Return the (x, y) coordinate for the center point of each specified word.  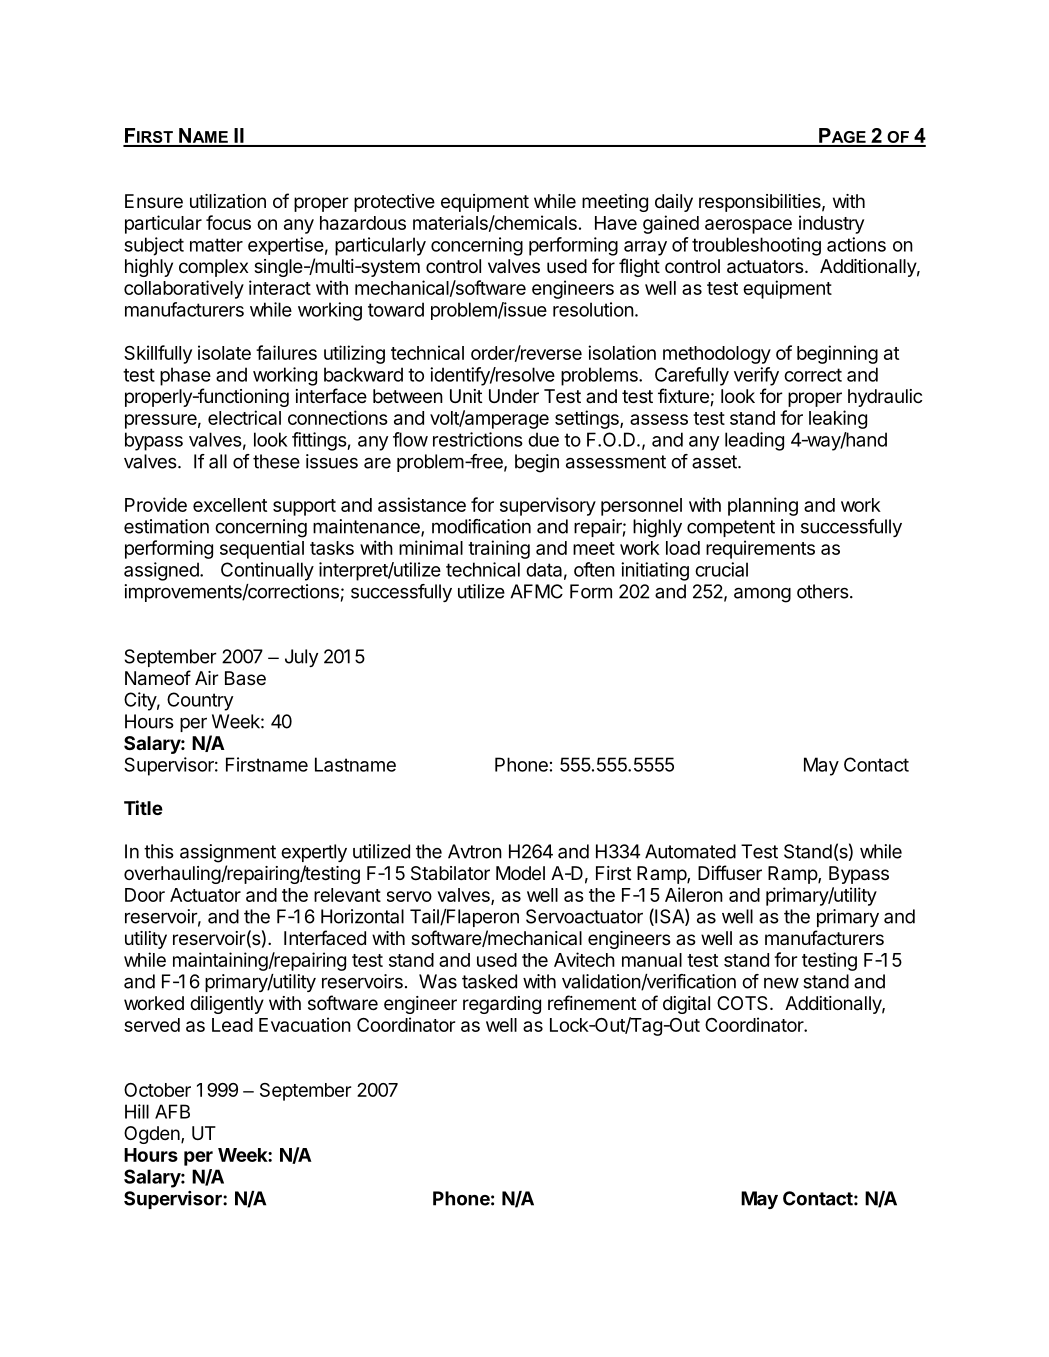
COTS (742, 1003)
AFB (172, 1111)
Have (616, 223)
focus (228, 222)
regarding (502, 1005)
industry (831, 224)
